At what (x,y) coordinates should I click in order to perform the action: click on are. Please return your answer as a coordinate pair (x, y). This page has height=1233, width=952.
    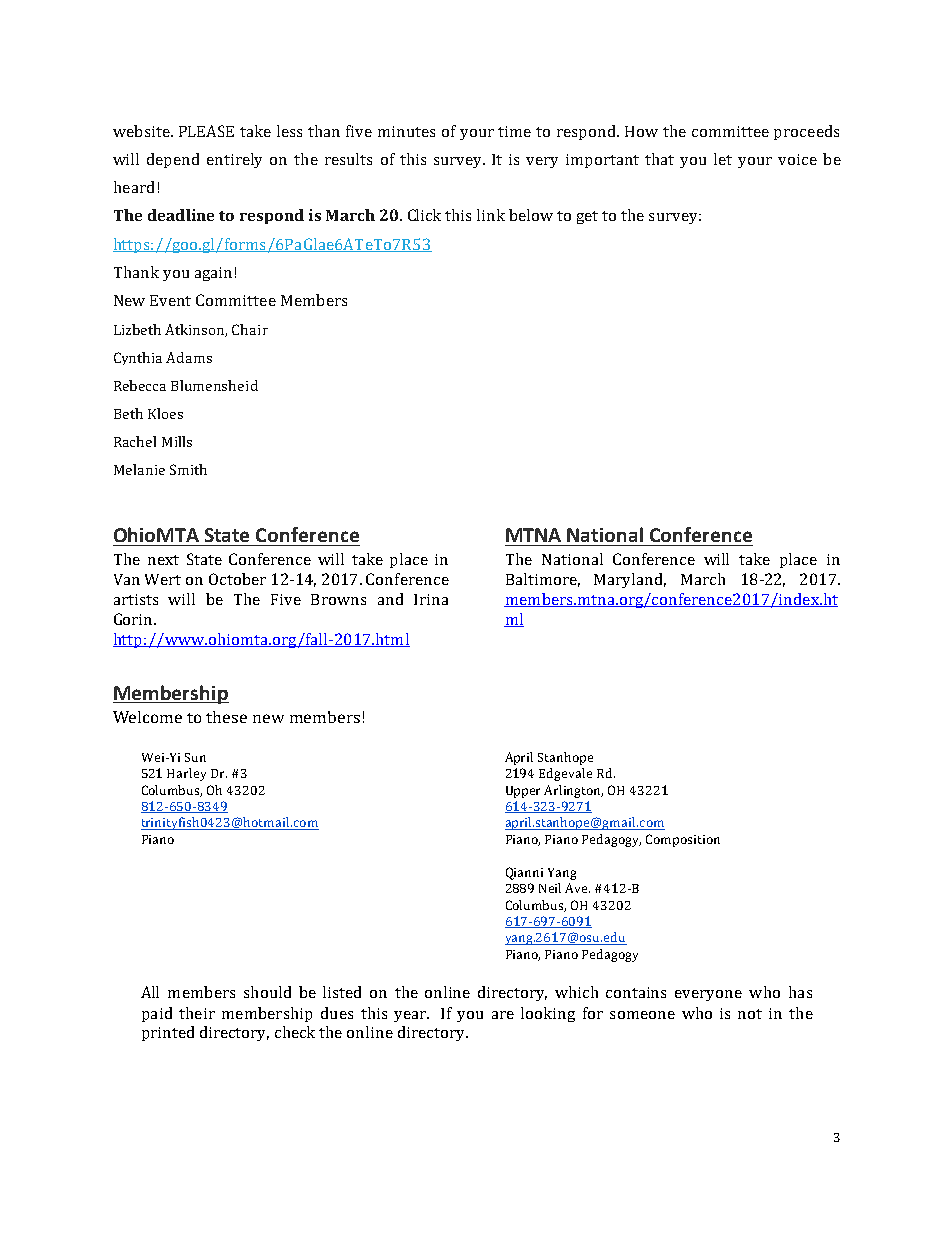
    Looking at the image, I should click on (503, 1015).
